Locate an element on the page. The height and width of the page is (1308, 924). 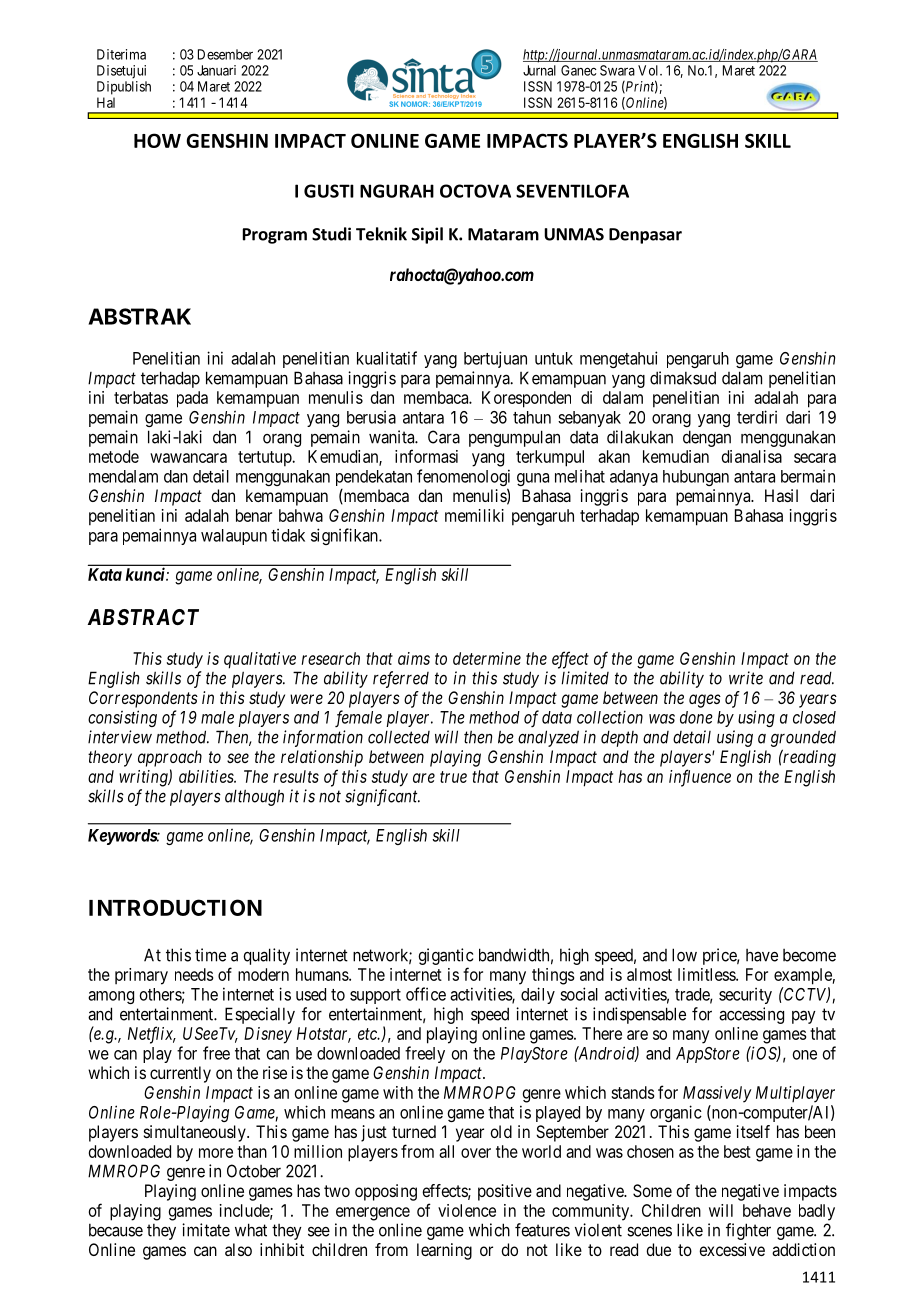
ABSTRACT is located at coordinates (143, 617).
